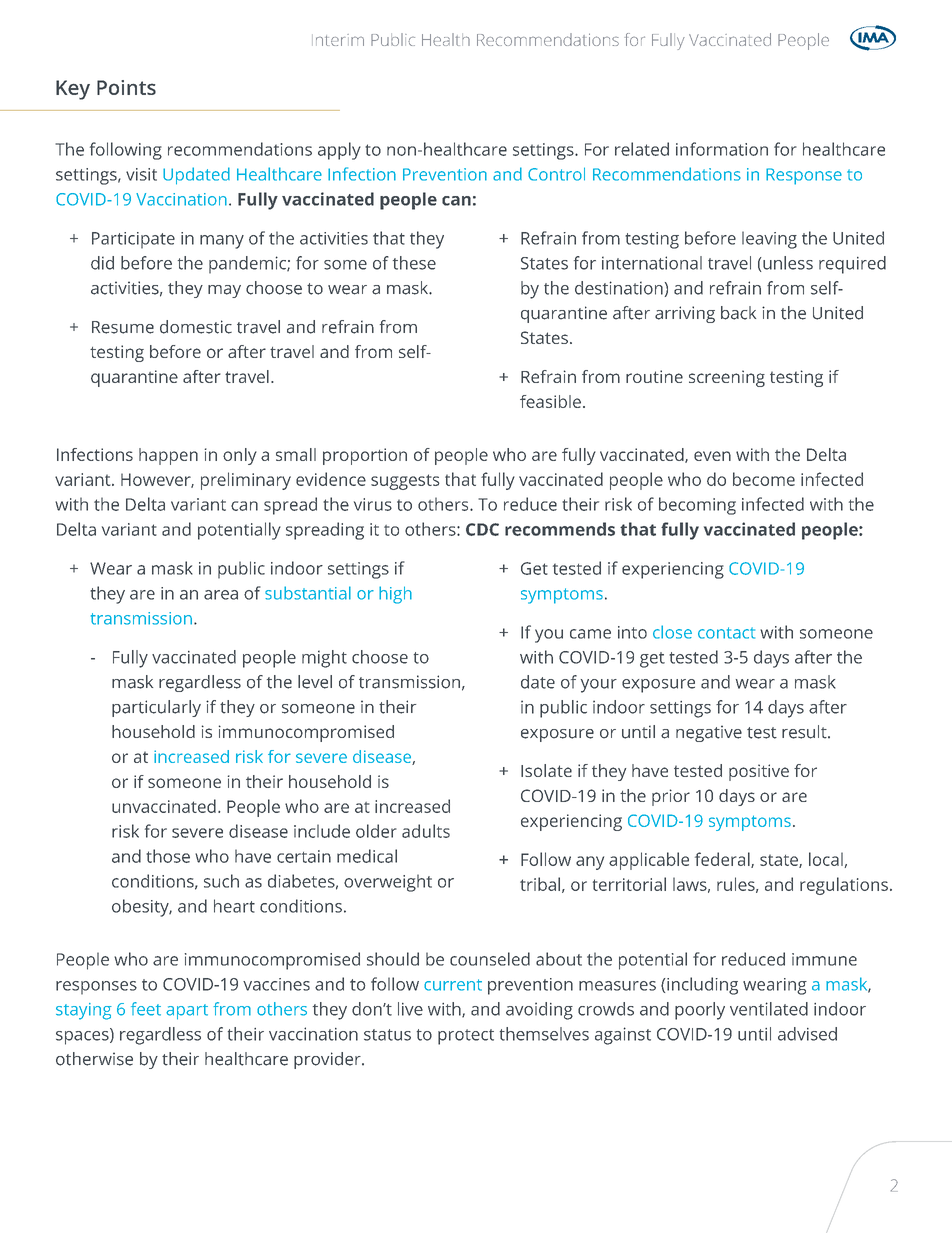  I want to click on area, so click(221, 595).
